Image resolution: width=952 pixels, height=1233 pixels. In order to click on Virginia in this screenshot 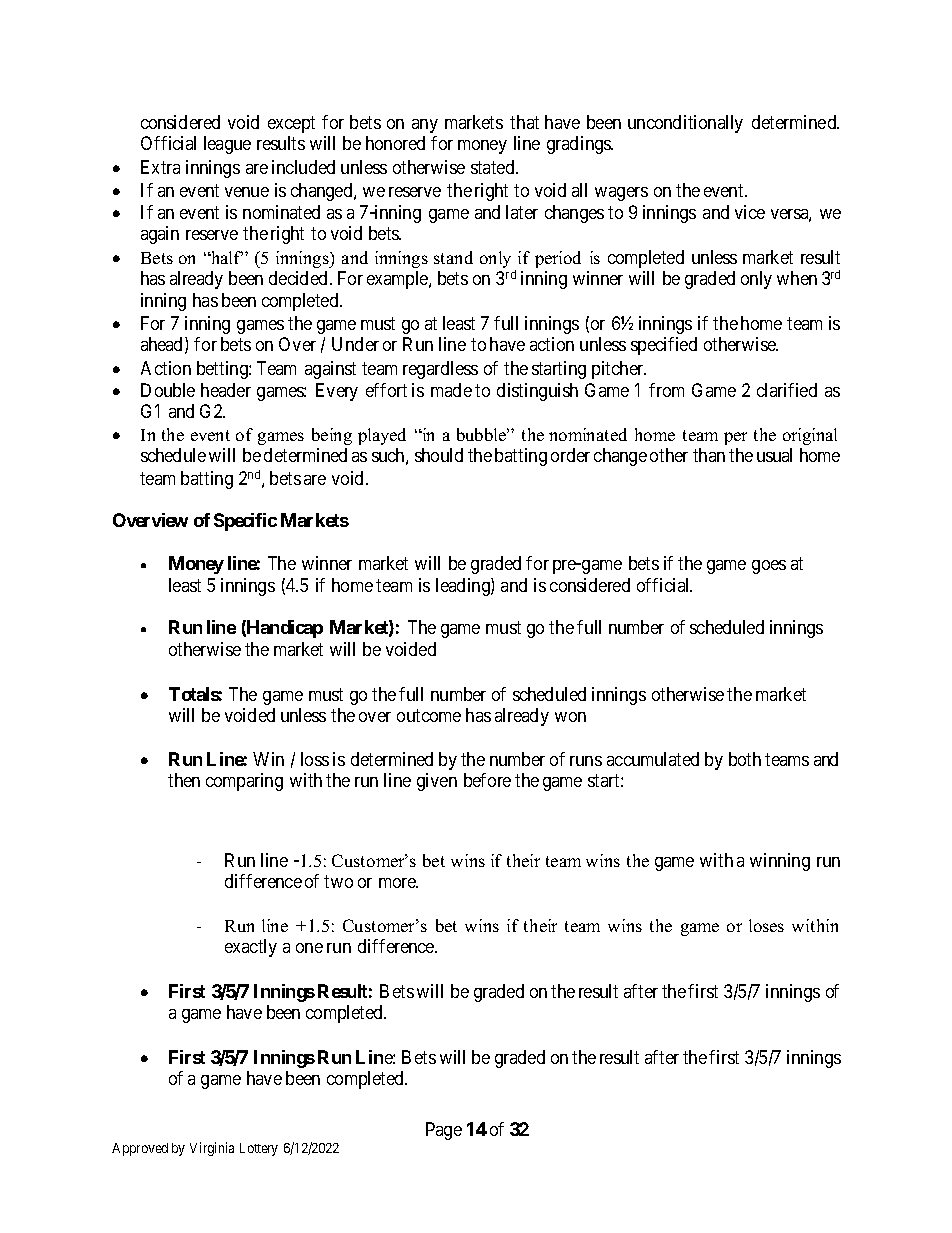, I will do `click(212, 1149)`.
